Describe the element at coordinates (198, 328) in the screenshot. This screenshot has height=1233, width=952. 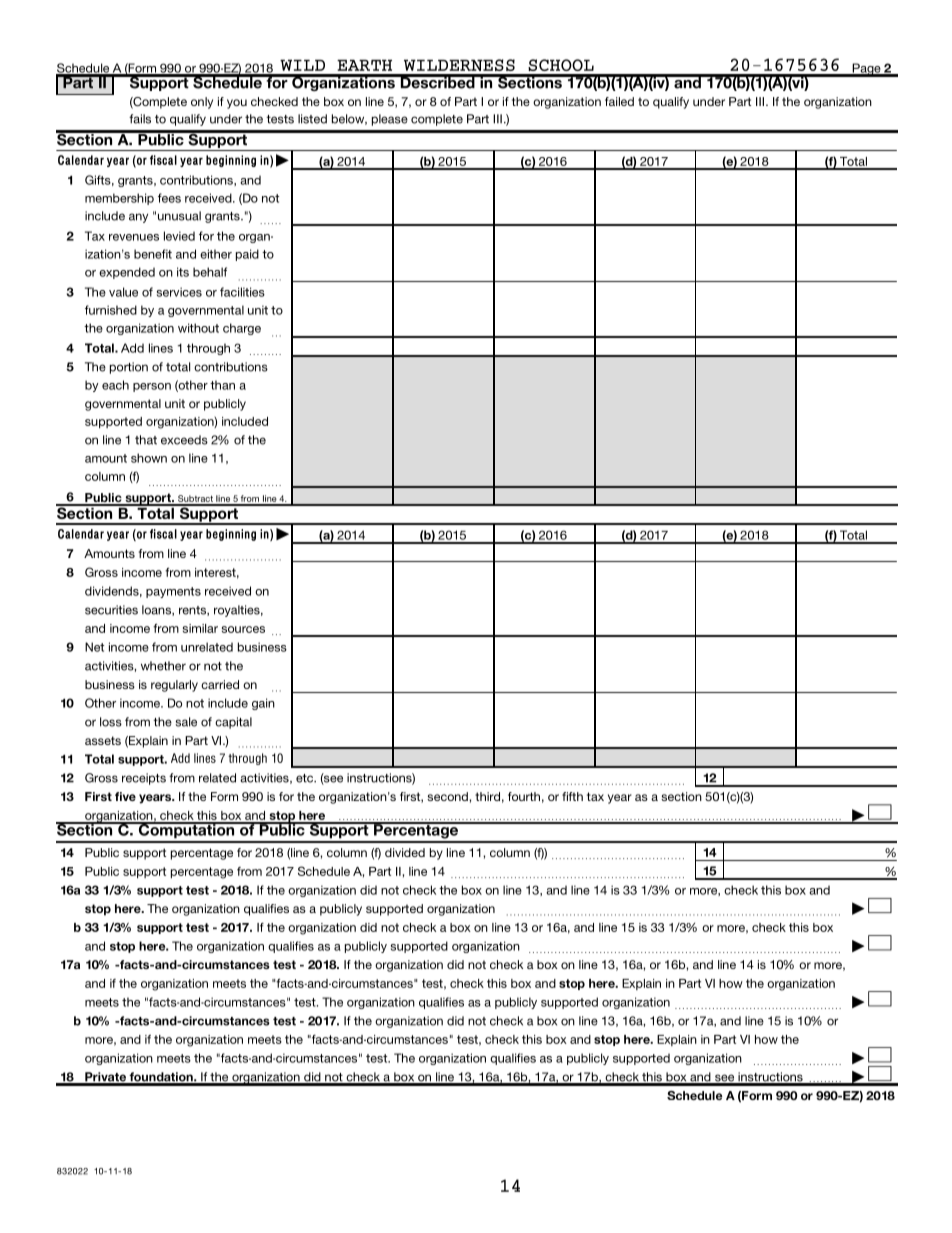
I see `without` at that location.
